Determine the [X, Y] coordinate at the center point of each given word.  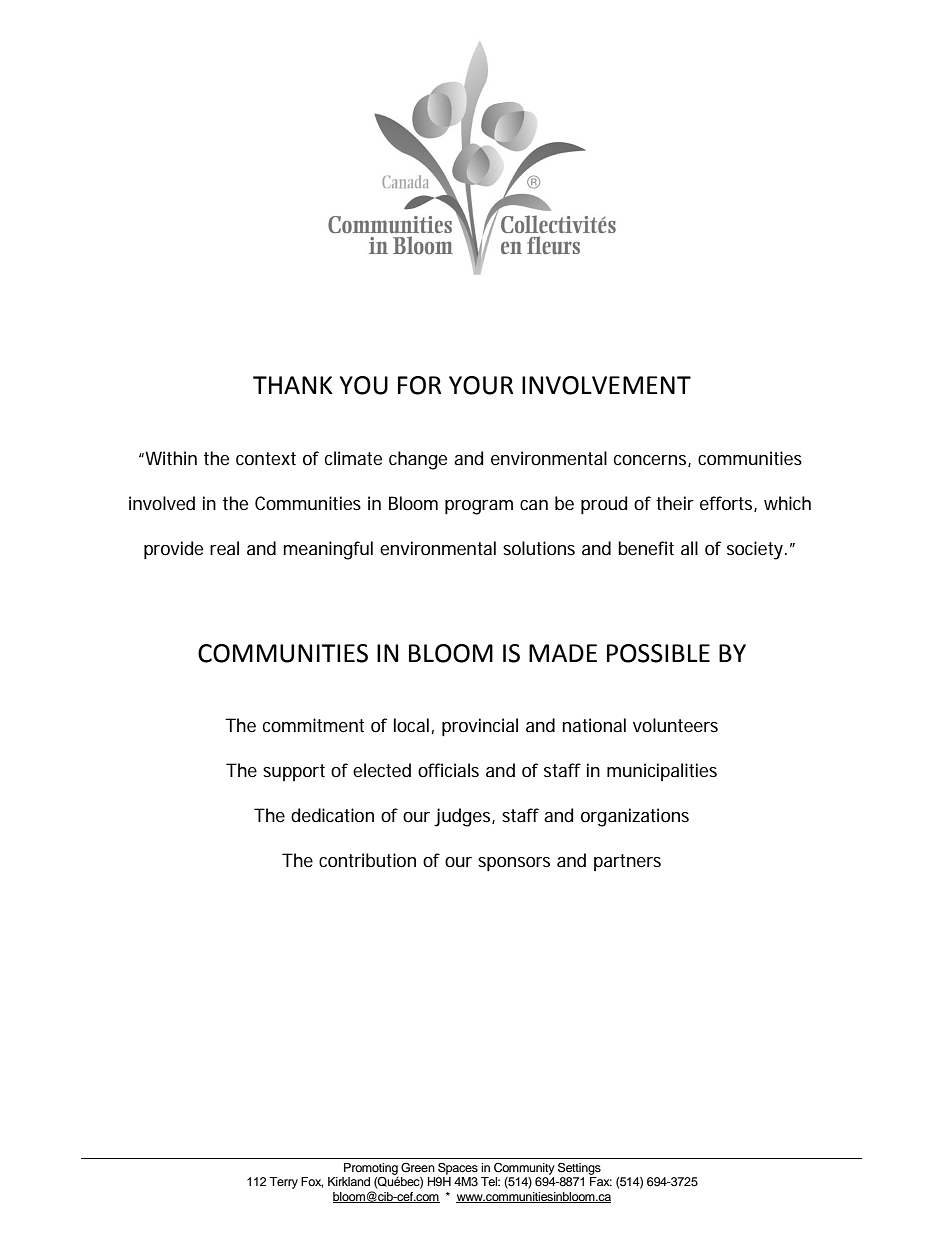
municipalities [662, 772]
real [224, 548]
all [689, 548]
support [294, 772]
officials [448, 770]
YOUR [481, 385]
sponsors [514, 864]
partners [627, 862]
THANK [293, 385]
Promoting [371, 1169]
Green [418, 1168]
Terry [283, 1183]
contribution [367, 860]
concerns [652, 461]
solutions [539, 548]
